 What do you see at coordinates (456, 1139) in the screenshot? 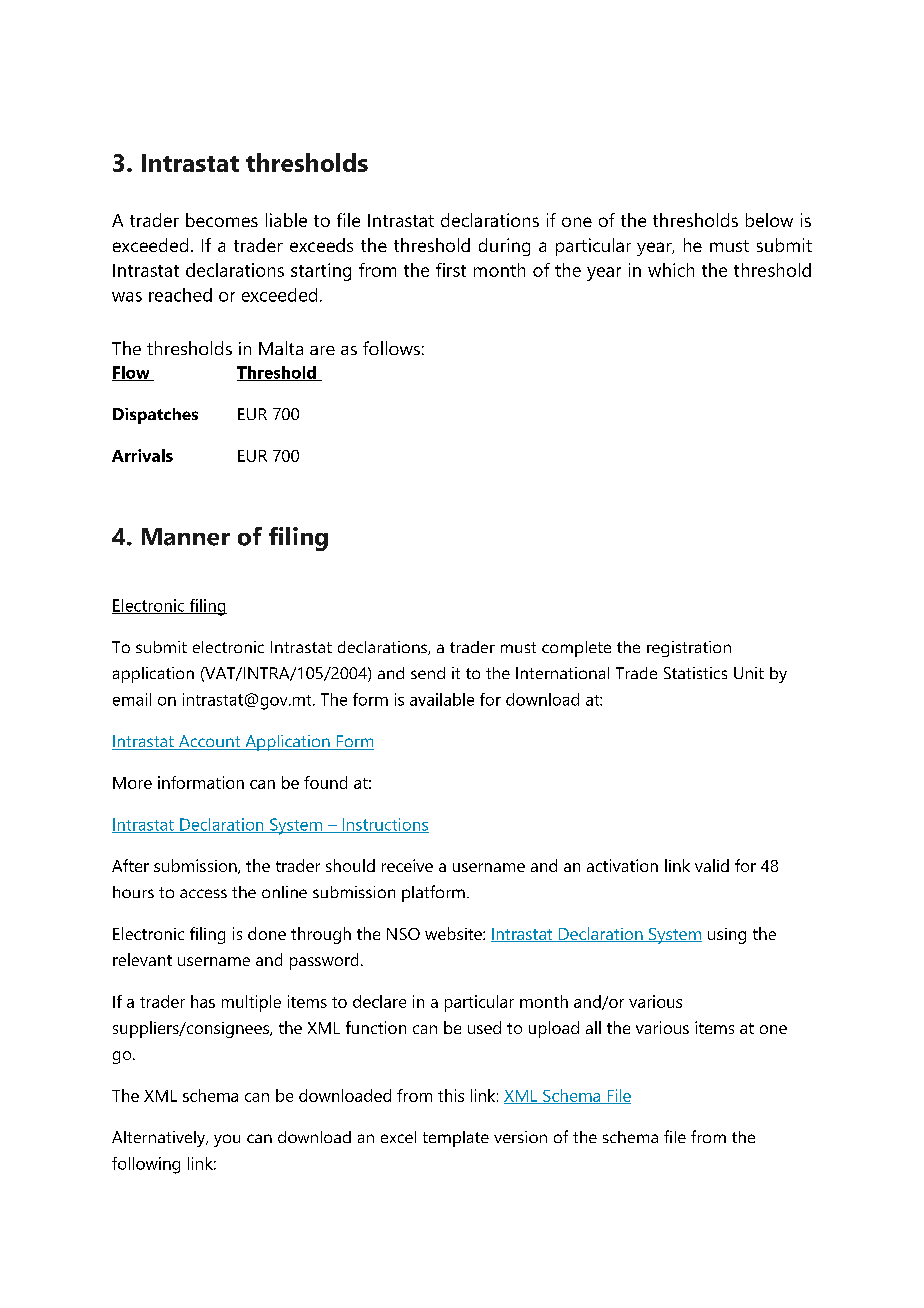
I see `template` at bounding box center [456, 1139].
